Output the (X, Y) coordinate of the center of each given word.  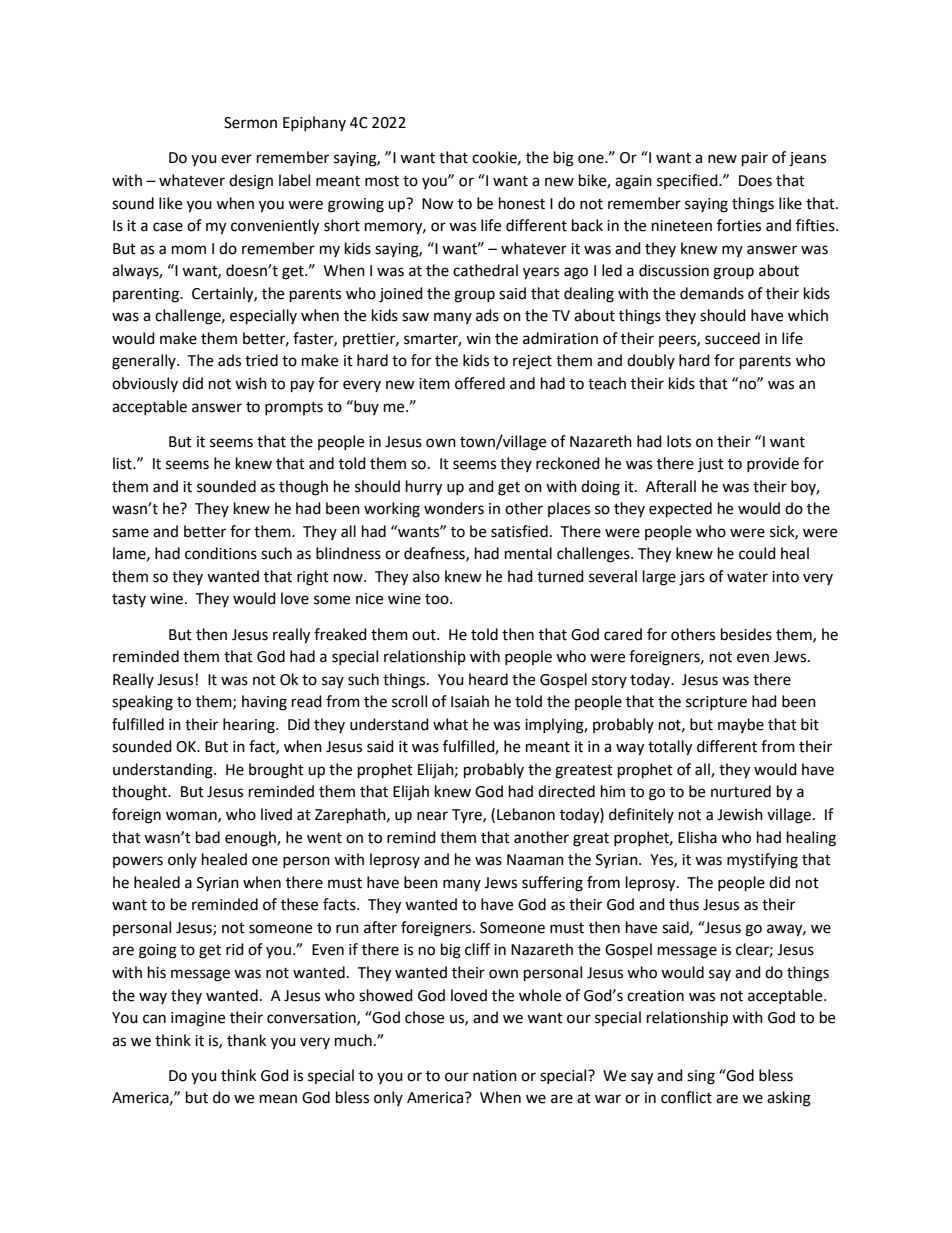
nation (495, 1076)
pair (755, 159)
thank (246, 1040)
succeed (732, 338)
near (432, 816)
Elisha (697, 837)
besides (746, 634)
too (438, 599)
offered (480, 383)
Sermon (250, 123)
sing (701, 1077)
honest (522, 203)
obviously (145, 384)
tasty (129, 600)
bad (208, 837)
